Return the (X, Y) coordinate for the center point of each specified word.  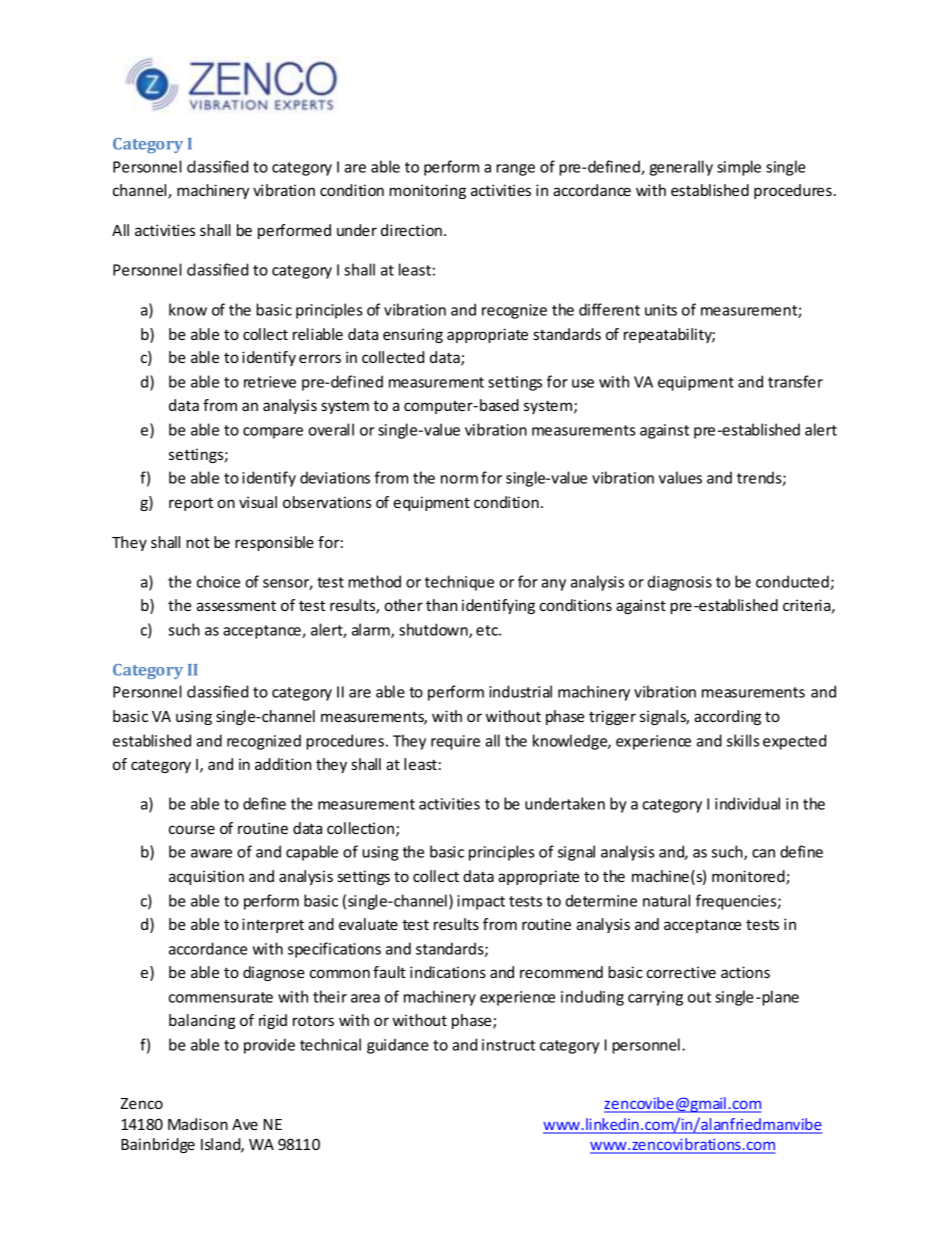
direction (411, 230)
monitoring (427, 191)
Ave (245, 1124)
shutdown (434, 630)
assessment (236, 606)
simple (739, 168)
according (727, 717)
